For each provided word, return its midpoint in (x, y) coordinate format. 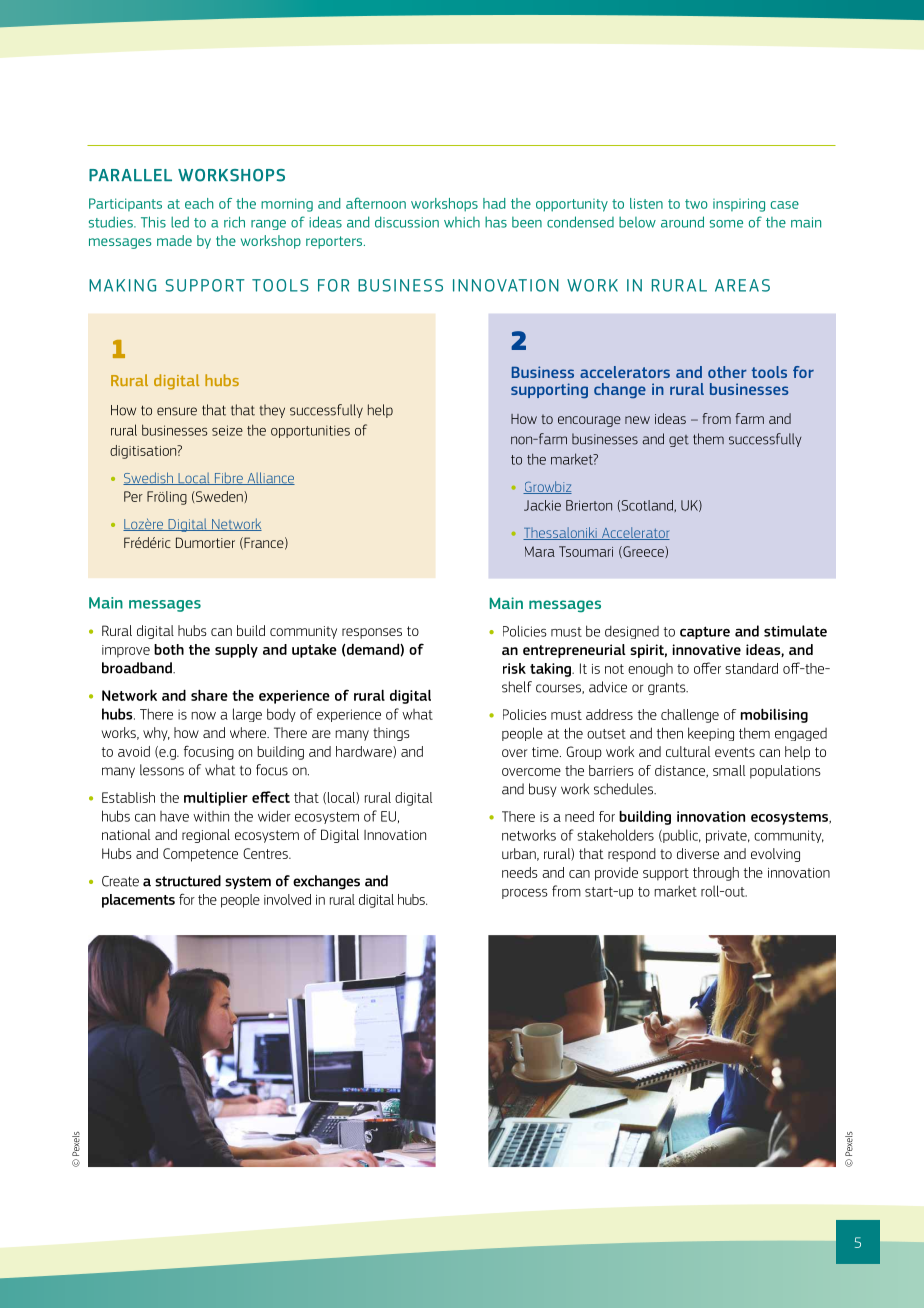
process (525, 893)
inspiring (739, 205)
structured (188, 881)
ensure (177, 411)
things (391, 734)
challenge (690, 716)
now (203, 716)
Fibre (229, 478)
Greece (643, 552)
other (727, 372)
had (494, 203)
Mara (540, 551)
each (199, 203)
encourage (589, 421)
